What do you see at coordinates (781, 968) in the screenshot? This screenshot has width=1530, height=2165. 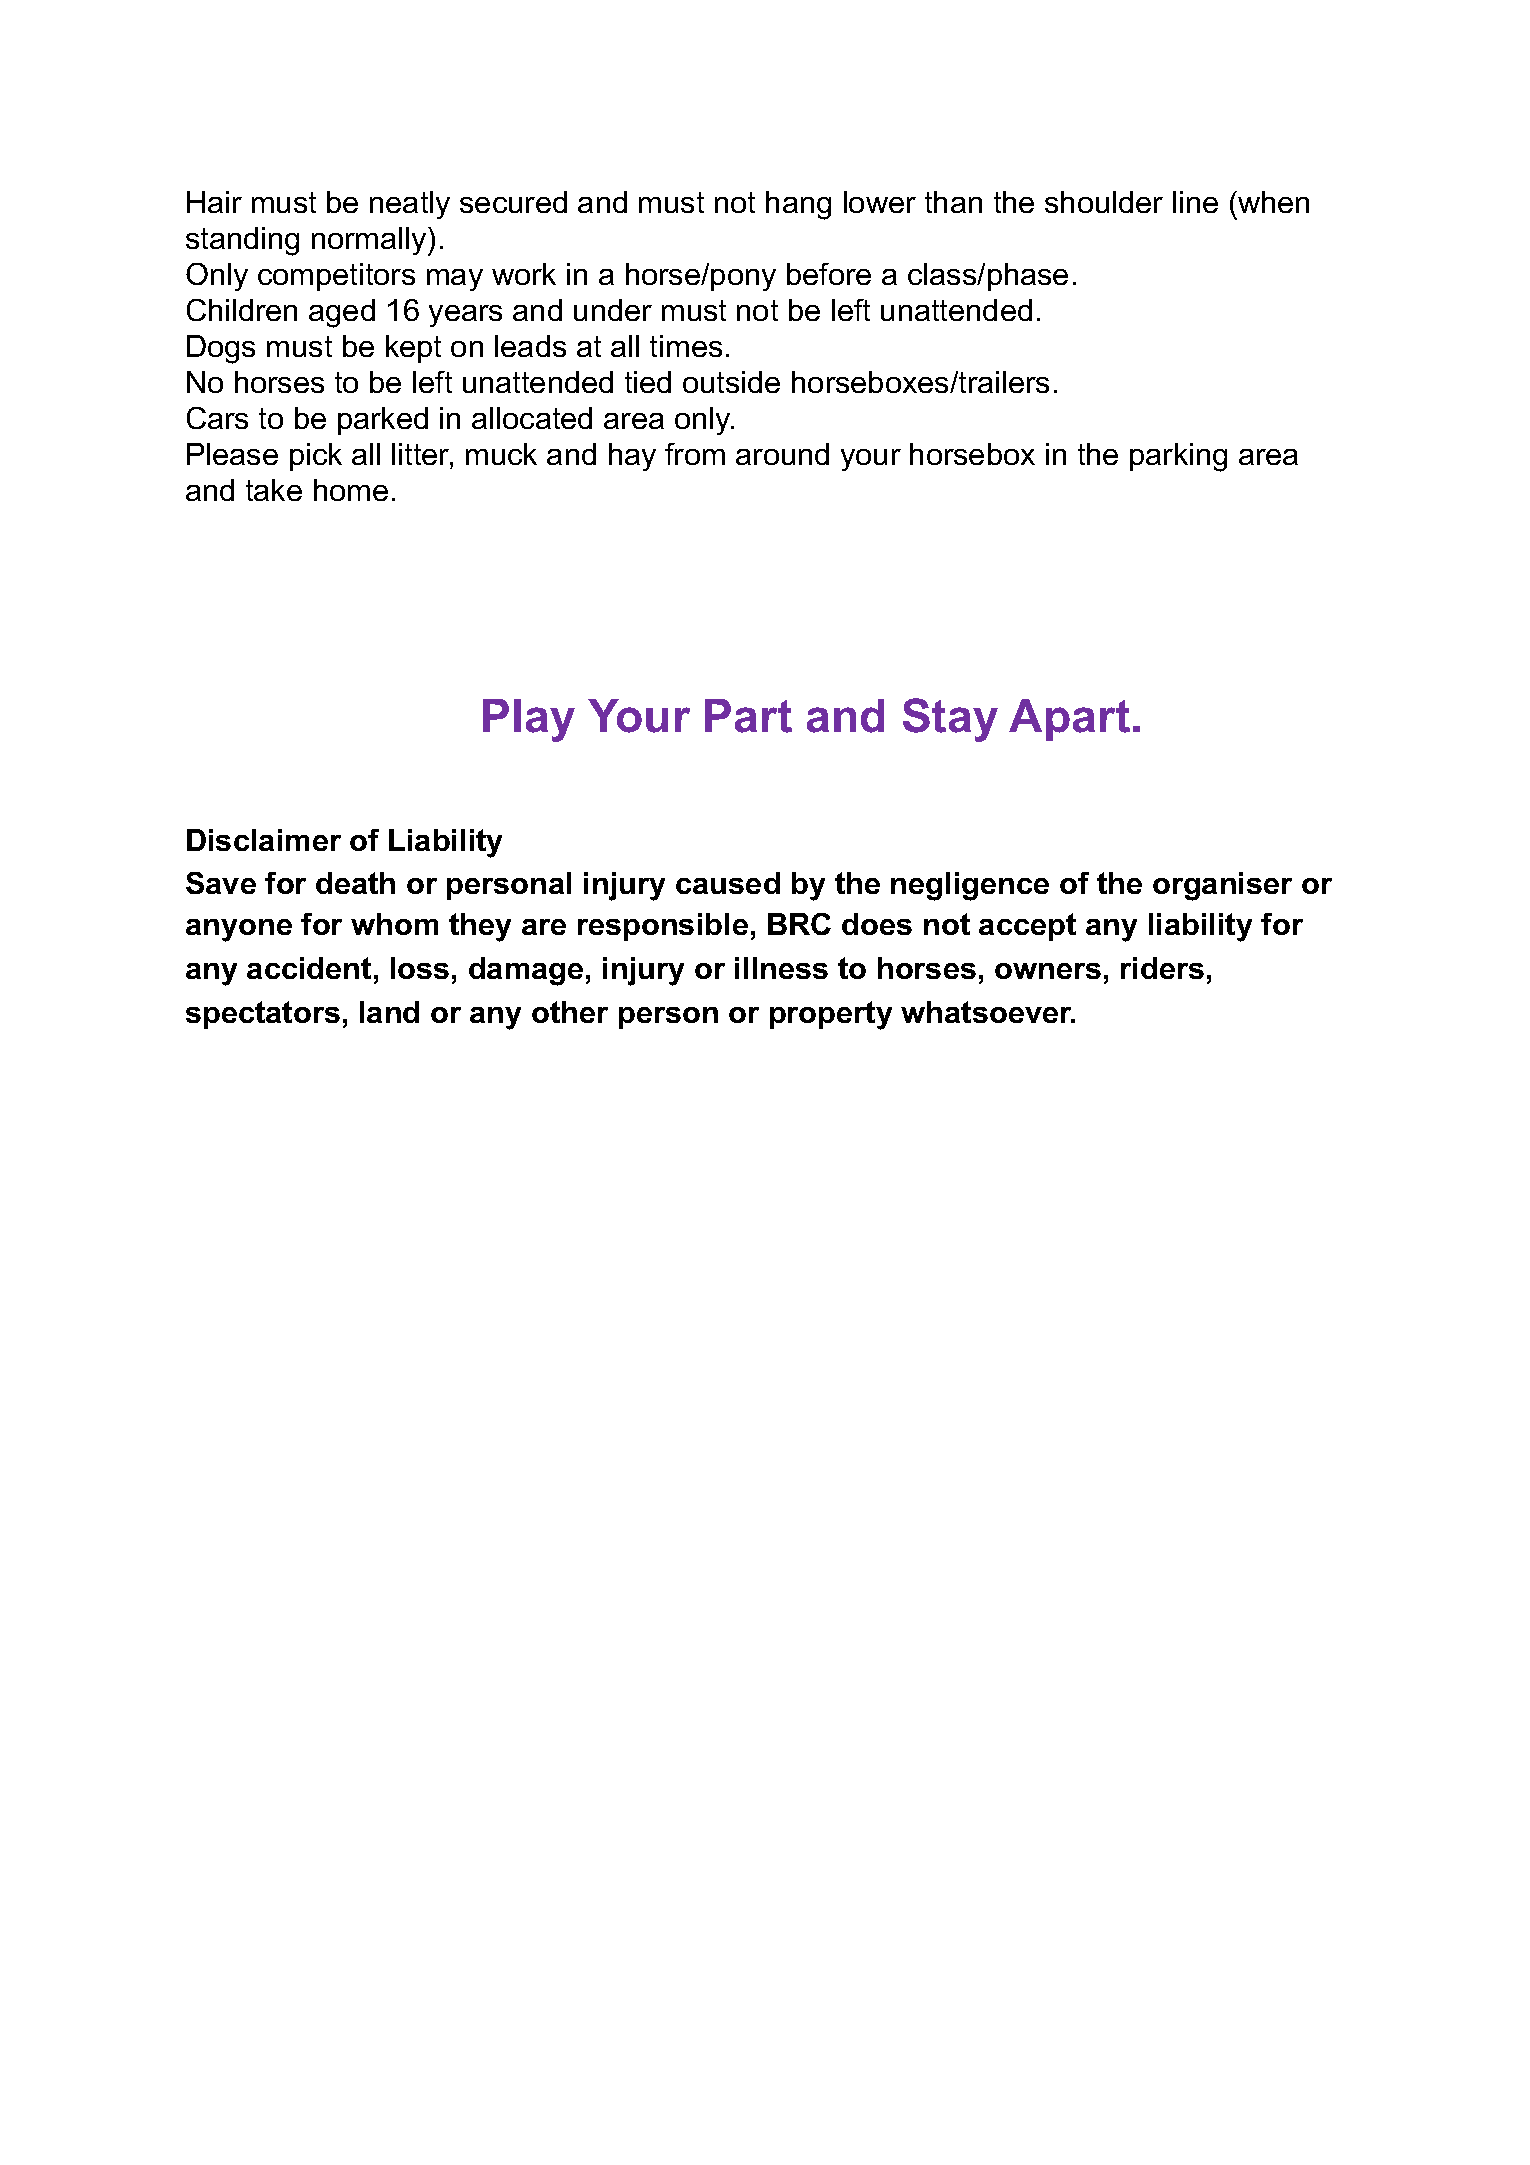 I see `illness` at bounding box center [781, 968].
